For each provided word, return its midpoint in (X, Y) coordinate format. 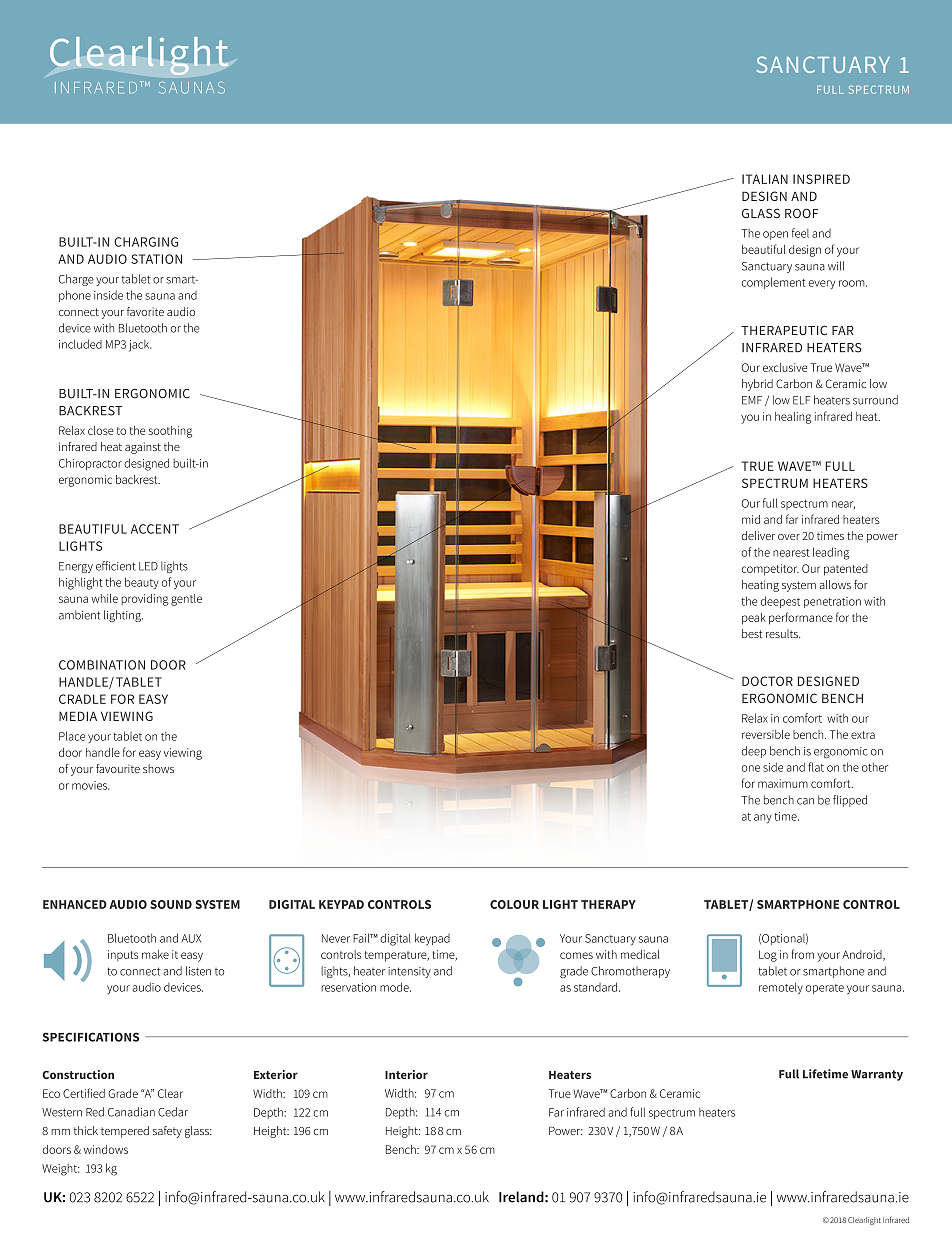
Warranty (877, 1075)
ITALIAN (765, 179)
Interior (406, 1074)
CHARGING (146, 242)
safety (167, 1132)
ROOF (801, 213)
